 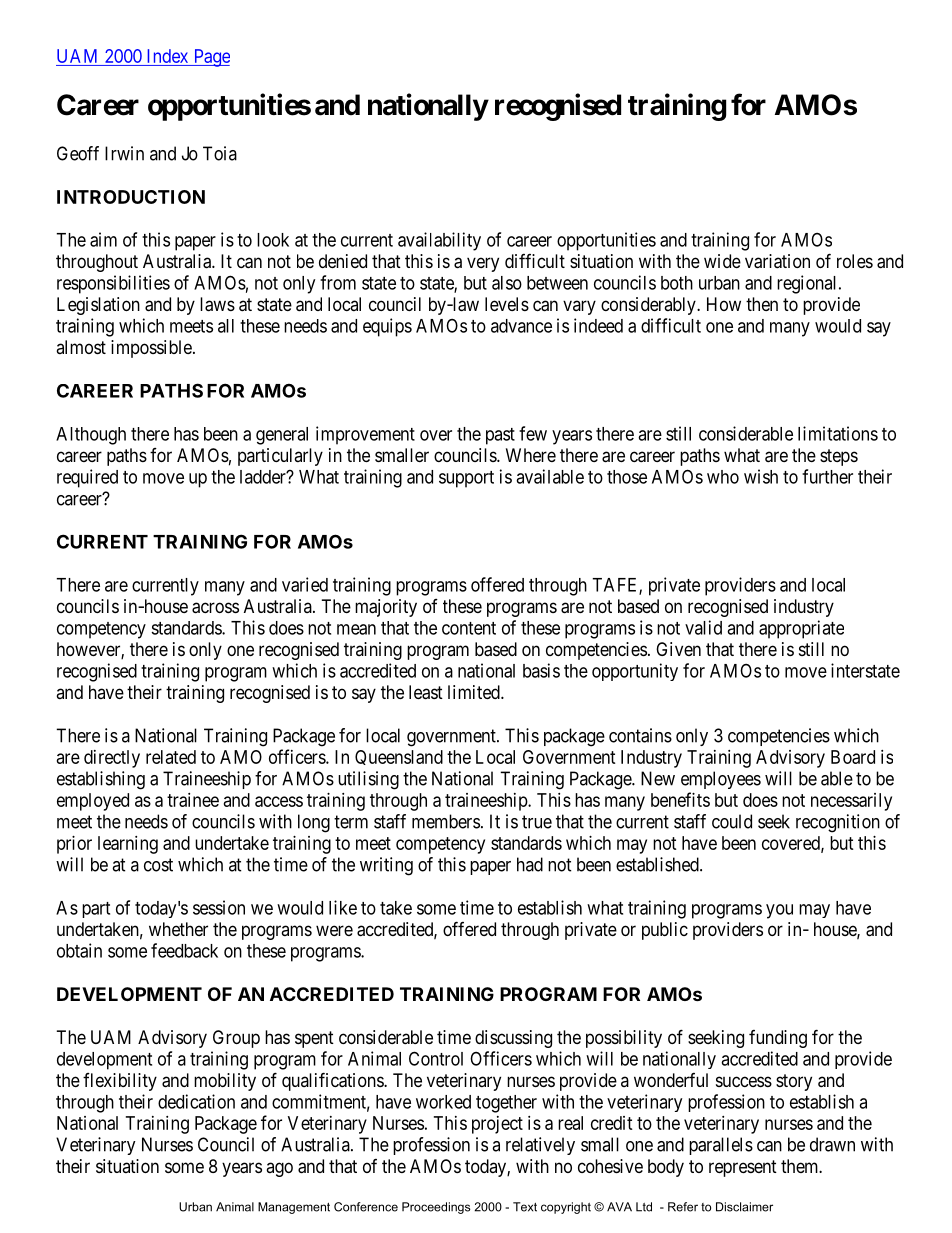 What do you see at coordinates (436, 1208) in the document?
I see `Proceedings` at bounding box center [436, 1208].
